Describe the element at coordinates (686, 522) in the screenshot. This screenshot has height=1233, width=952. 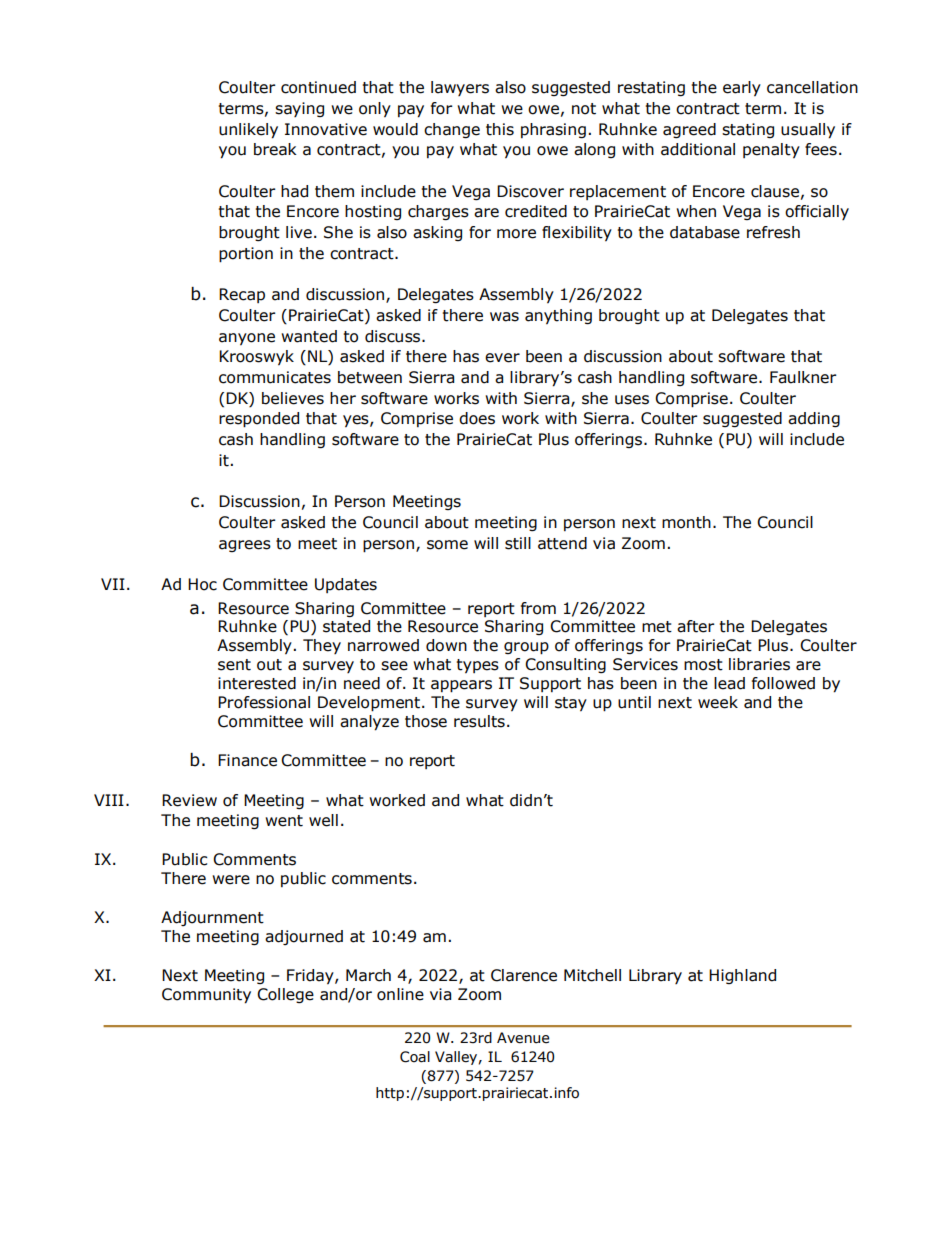
I see `month` at that location.
